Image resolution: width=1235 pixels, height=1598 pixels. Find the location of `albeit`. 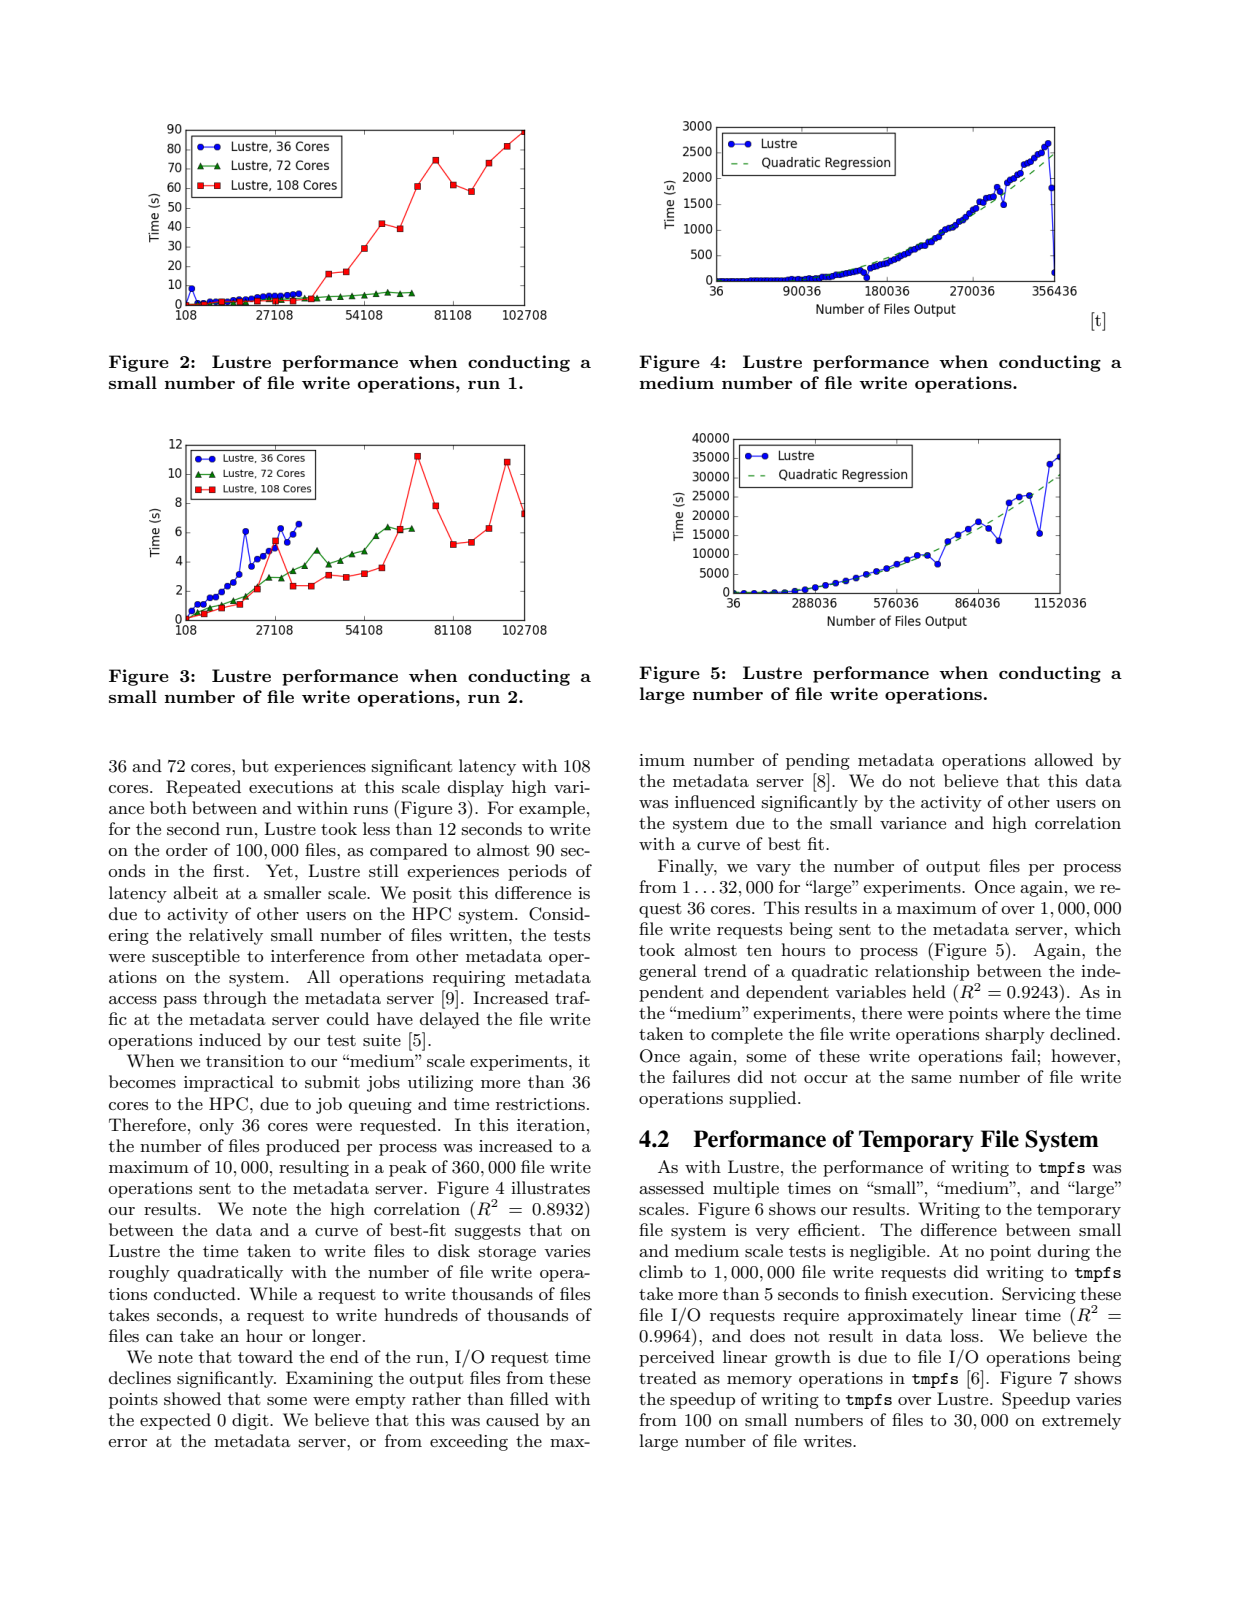

albeit is located at coordinates (195, 892).
